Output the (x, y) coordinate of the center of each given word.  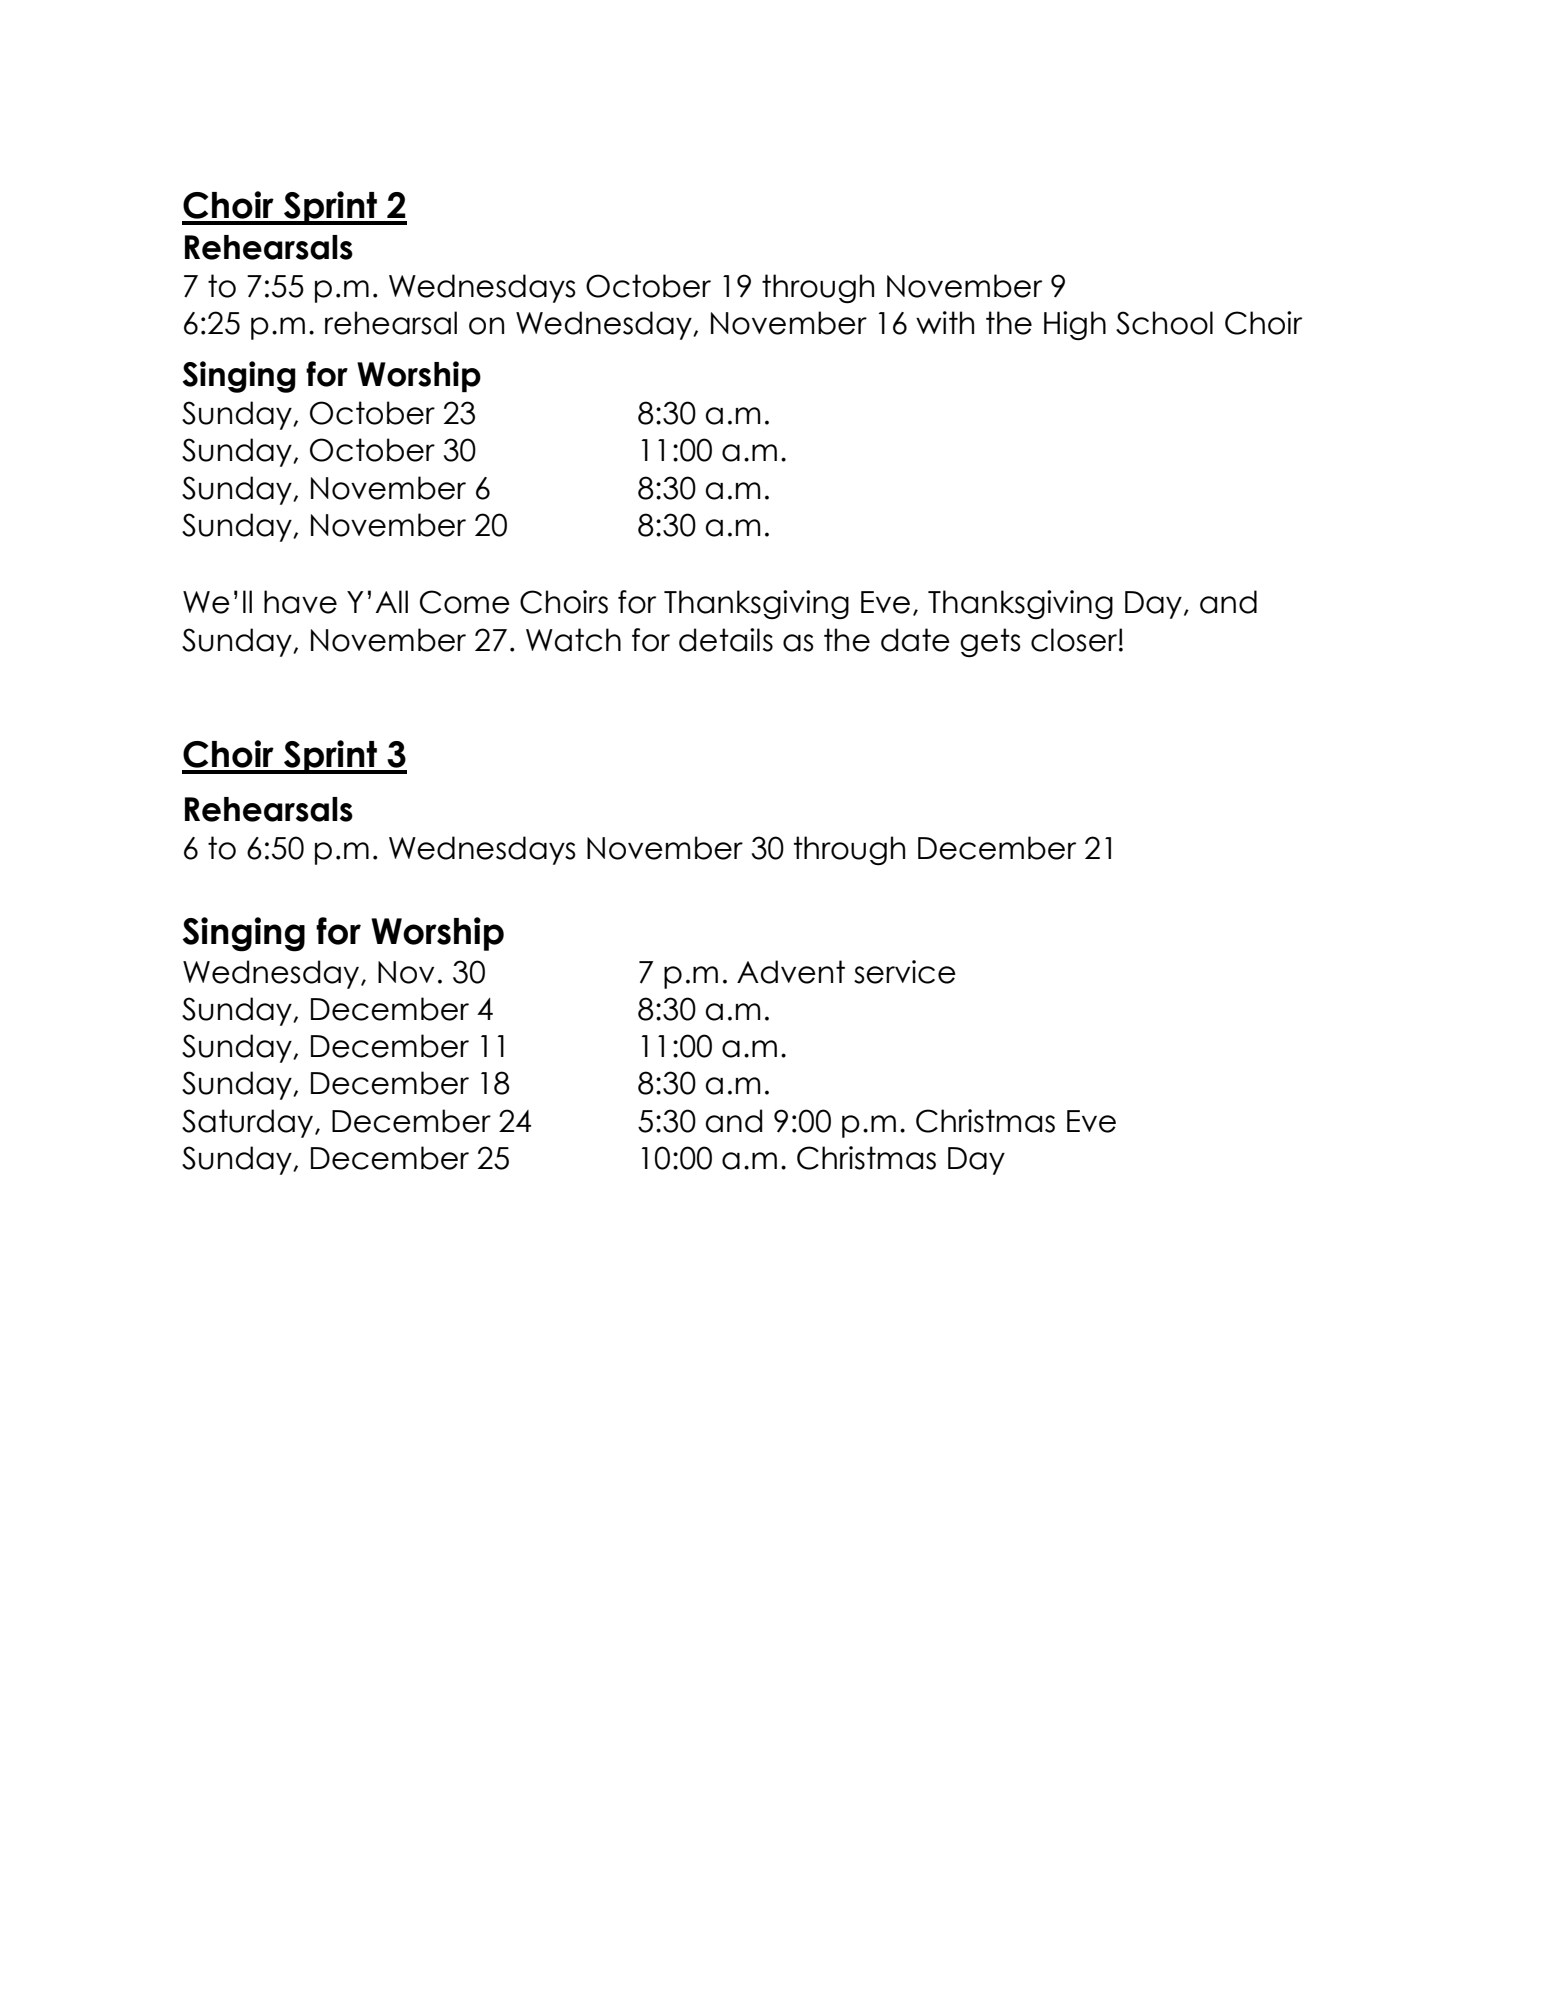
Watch (573, 640)
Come (465, 602)
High (1075, 325)
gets (990, 642)
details (726, 640)
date (915, 640)
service (905, 972)
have (300, 602)
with (945, 322)
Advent (791, 972)
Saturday (249, 1123)
